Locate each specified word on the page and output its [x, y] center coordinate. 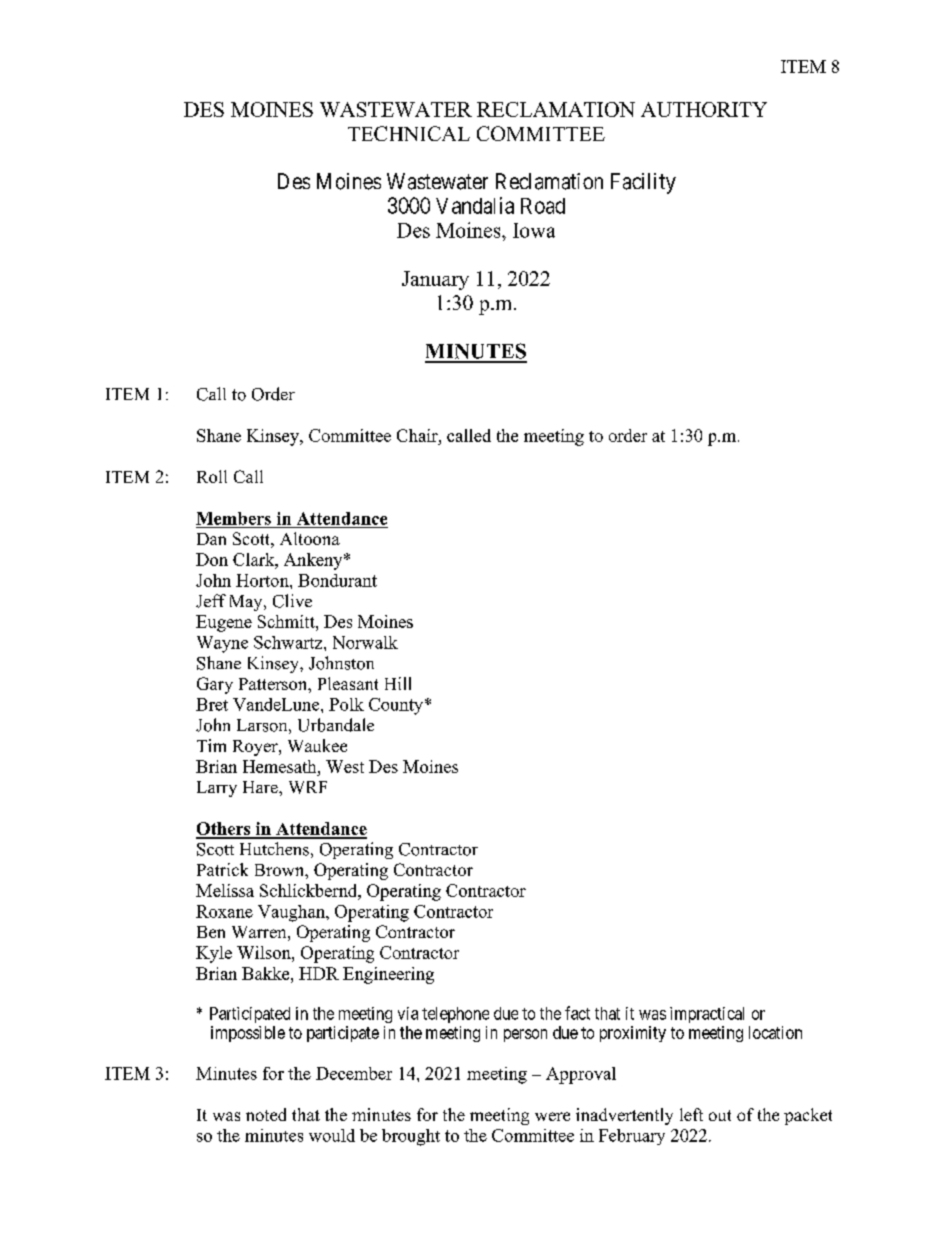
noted [266, 1114]
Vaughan [292, 913]
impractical [707, 1015]
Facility [643, 183]
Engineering [388, 975]
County [397, 706]
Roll [212, 476]
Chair [418, 435]
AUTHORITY [704, 109]
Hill [398, 683]
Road [543, 206]
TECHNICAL [409, 133]
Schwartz [289, 642]
